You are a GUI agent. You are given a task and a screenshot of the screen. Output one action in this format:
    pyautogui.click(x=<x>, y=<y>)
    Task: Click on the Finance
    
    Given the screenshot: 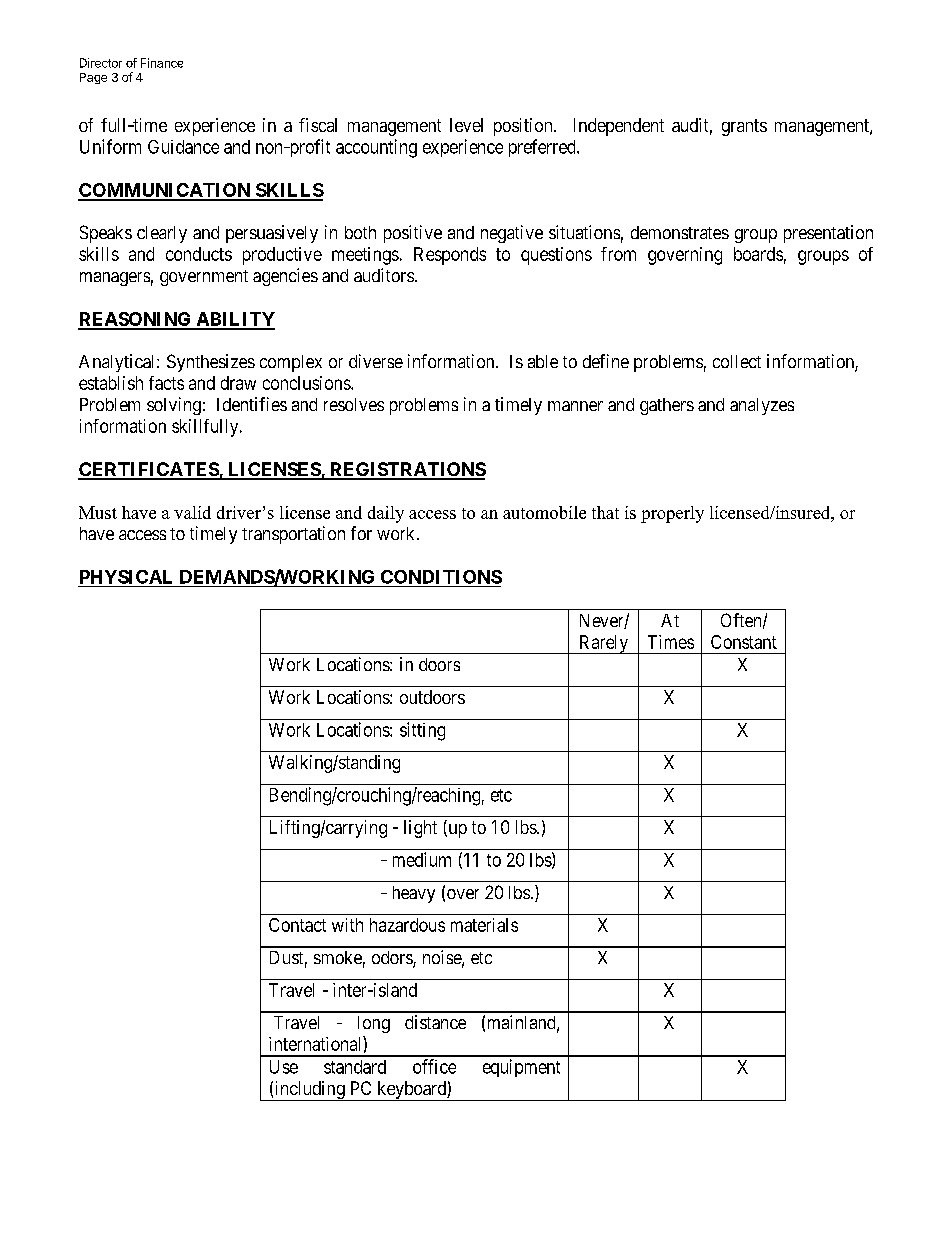 What is the action you would take?
    pyautogui.click(x=162, y=63)
